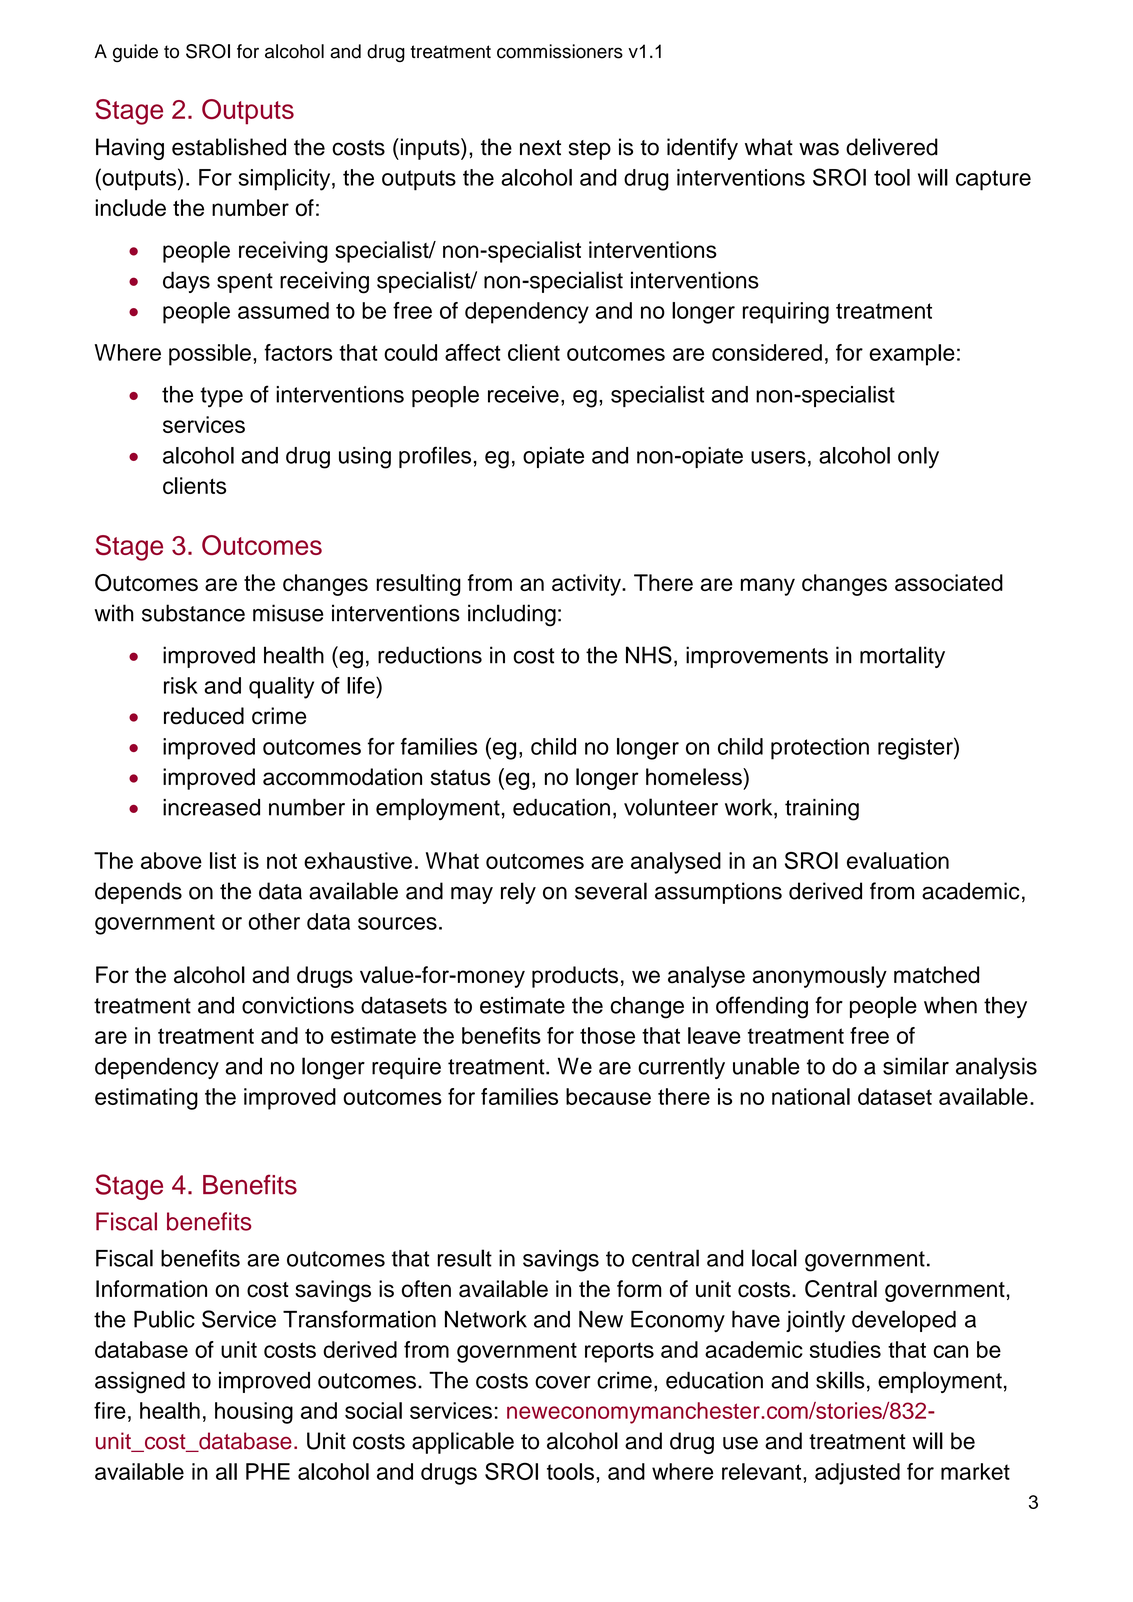 The height and width of the screenshot is (1602, 1133). I want to click on established, so click(229, 147).
